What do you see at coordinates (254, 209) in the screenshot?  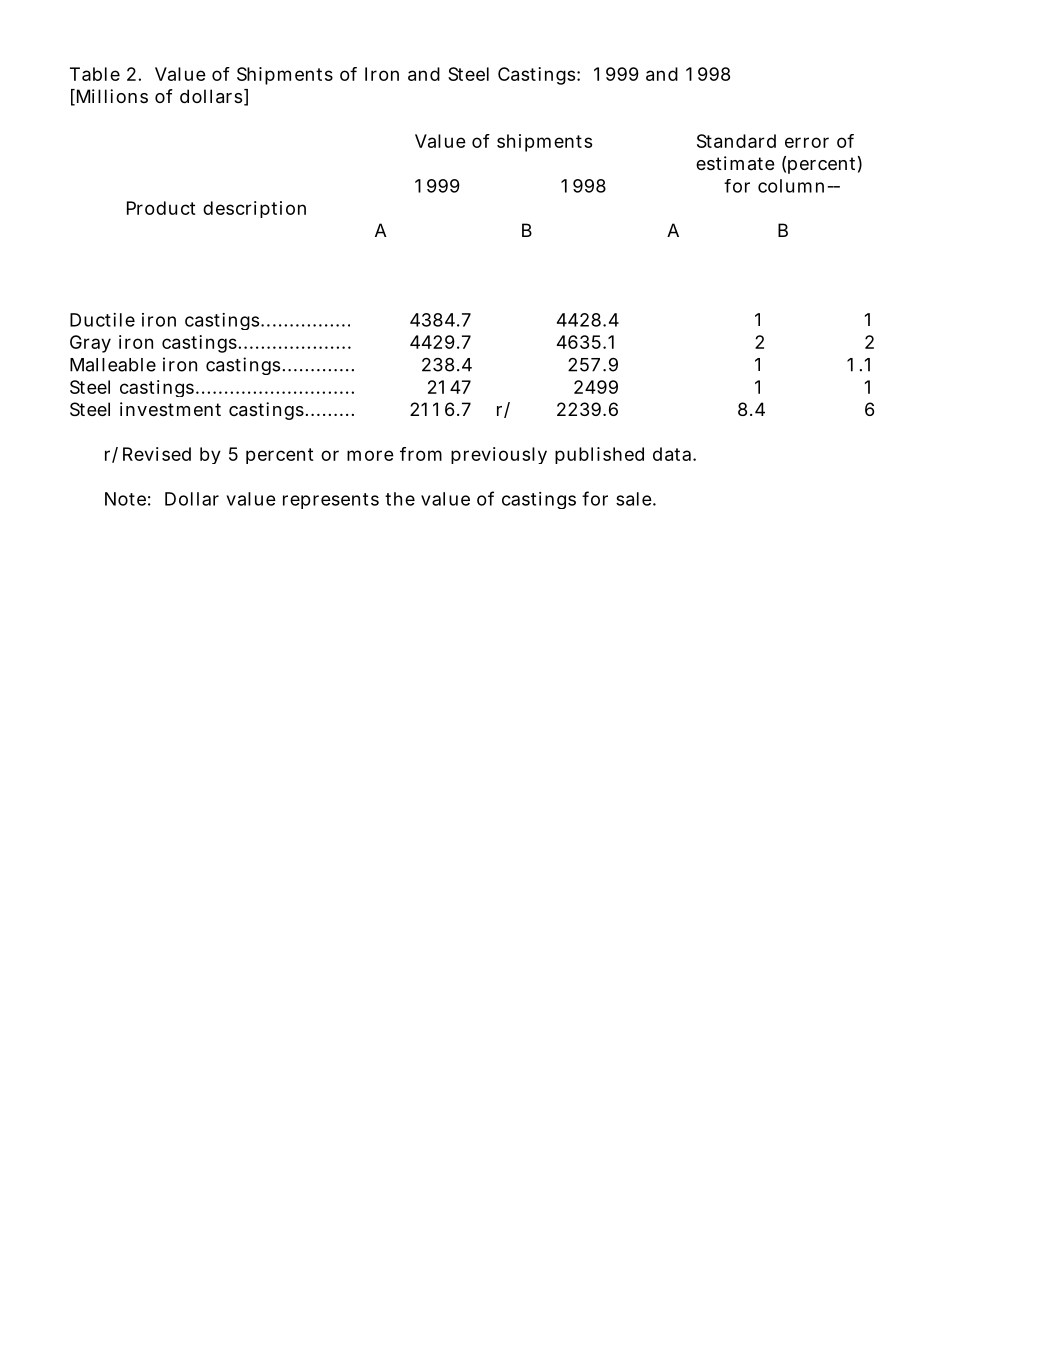 I see `description` at bounding box center [254, 209].
